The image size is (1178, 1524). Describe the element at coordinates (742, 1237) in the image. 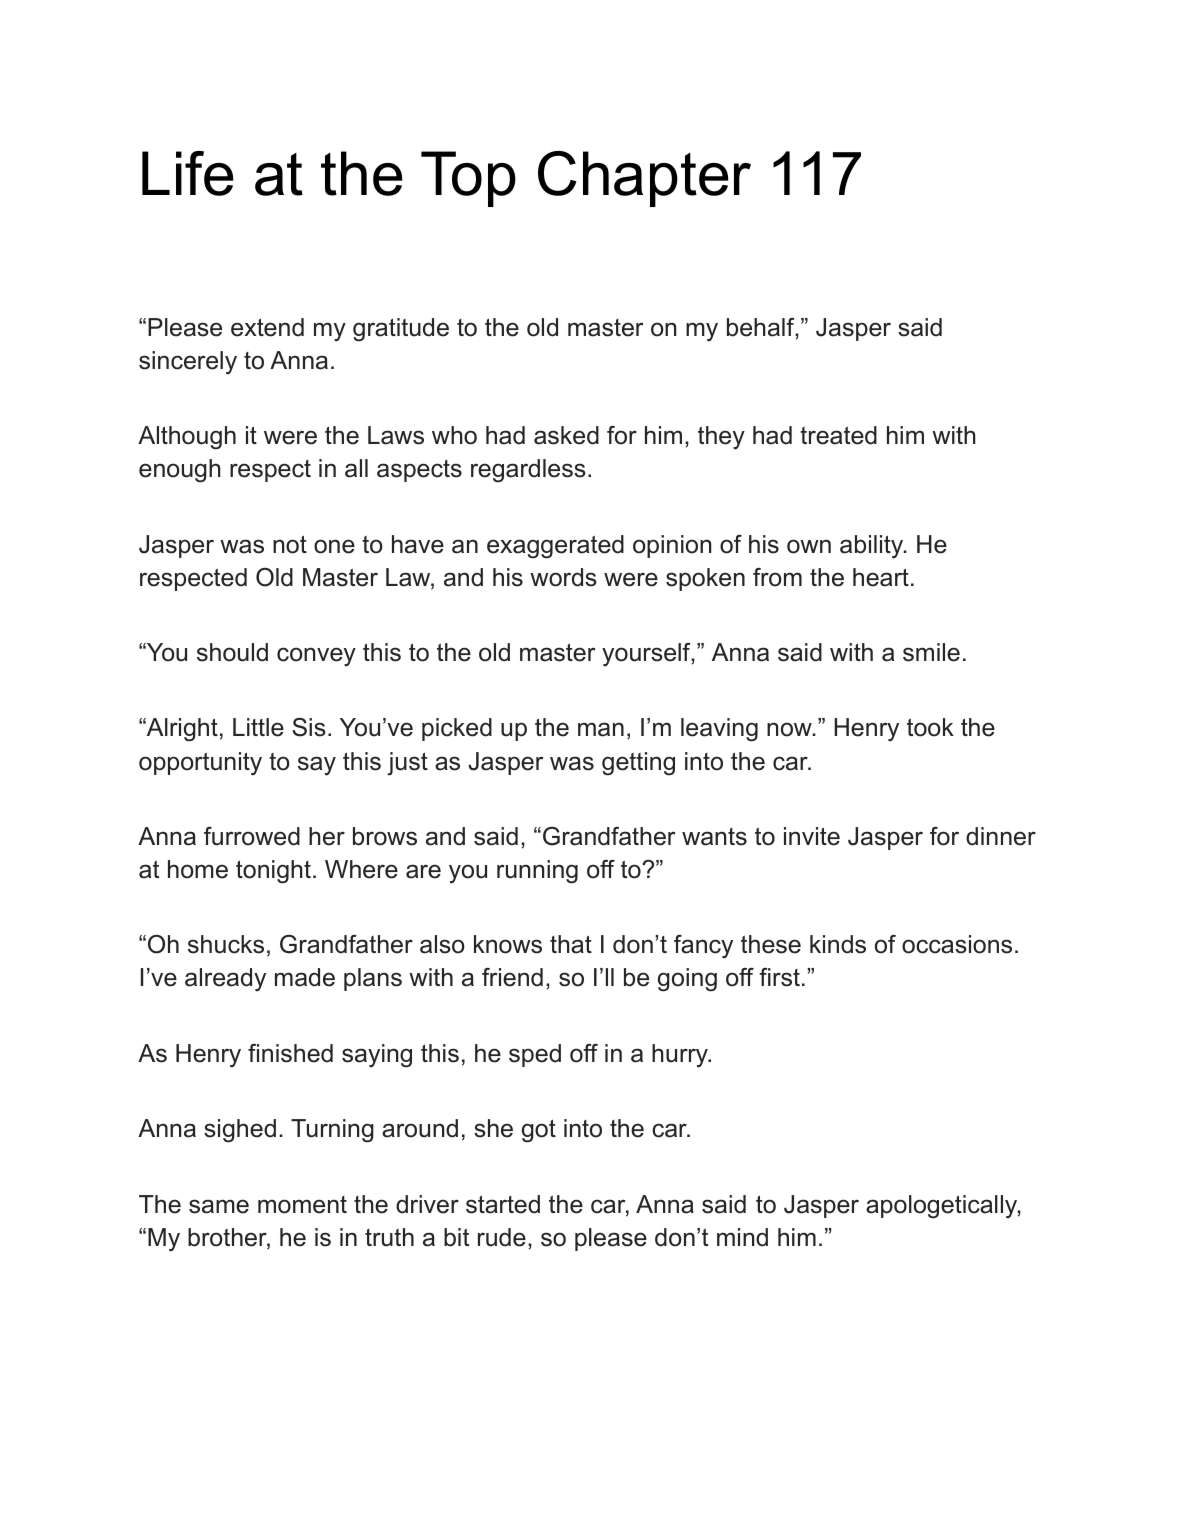

I see `mind` at that location.
